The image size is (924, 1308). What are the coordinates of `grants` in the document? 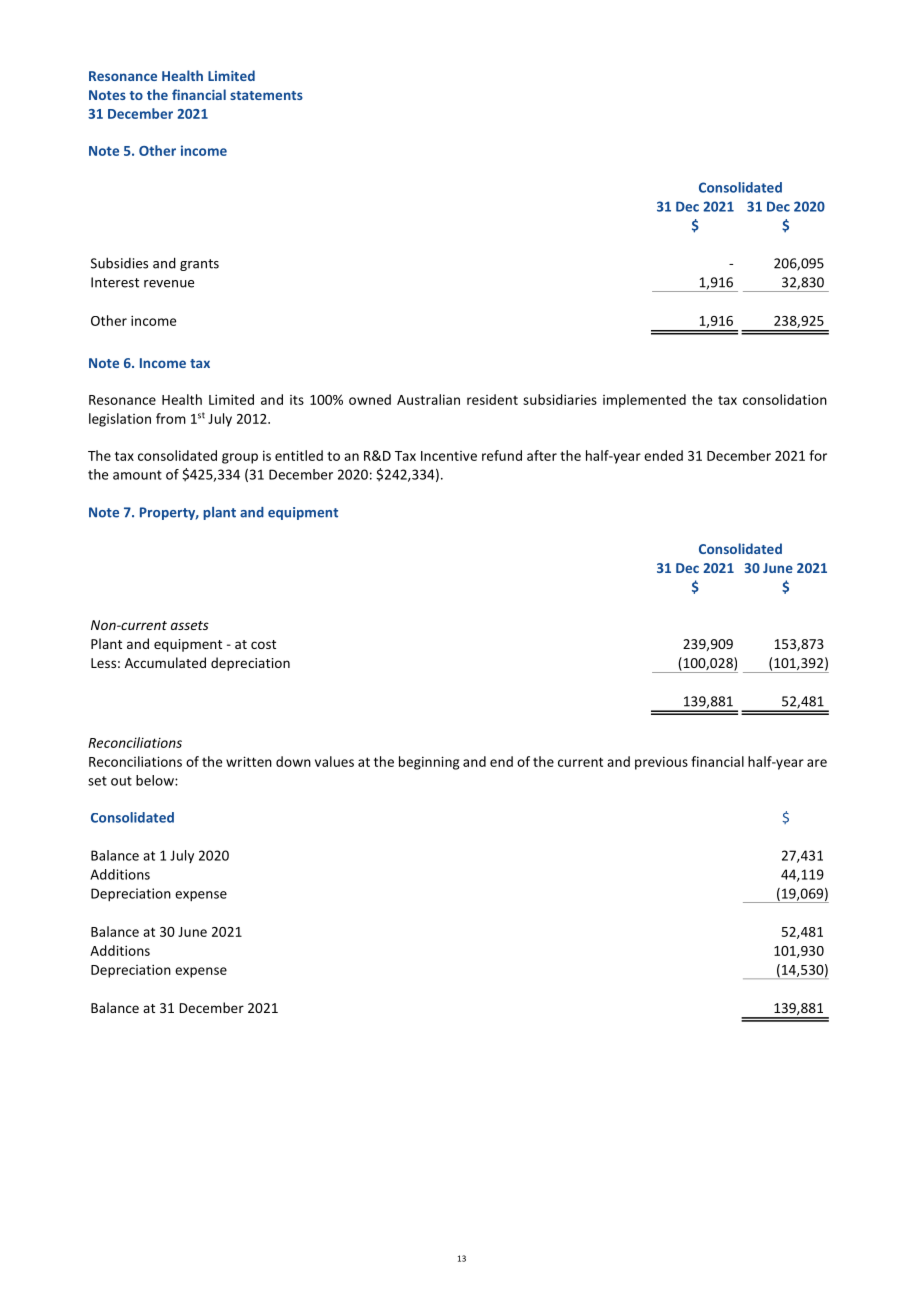 It's located at (199, 265).
